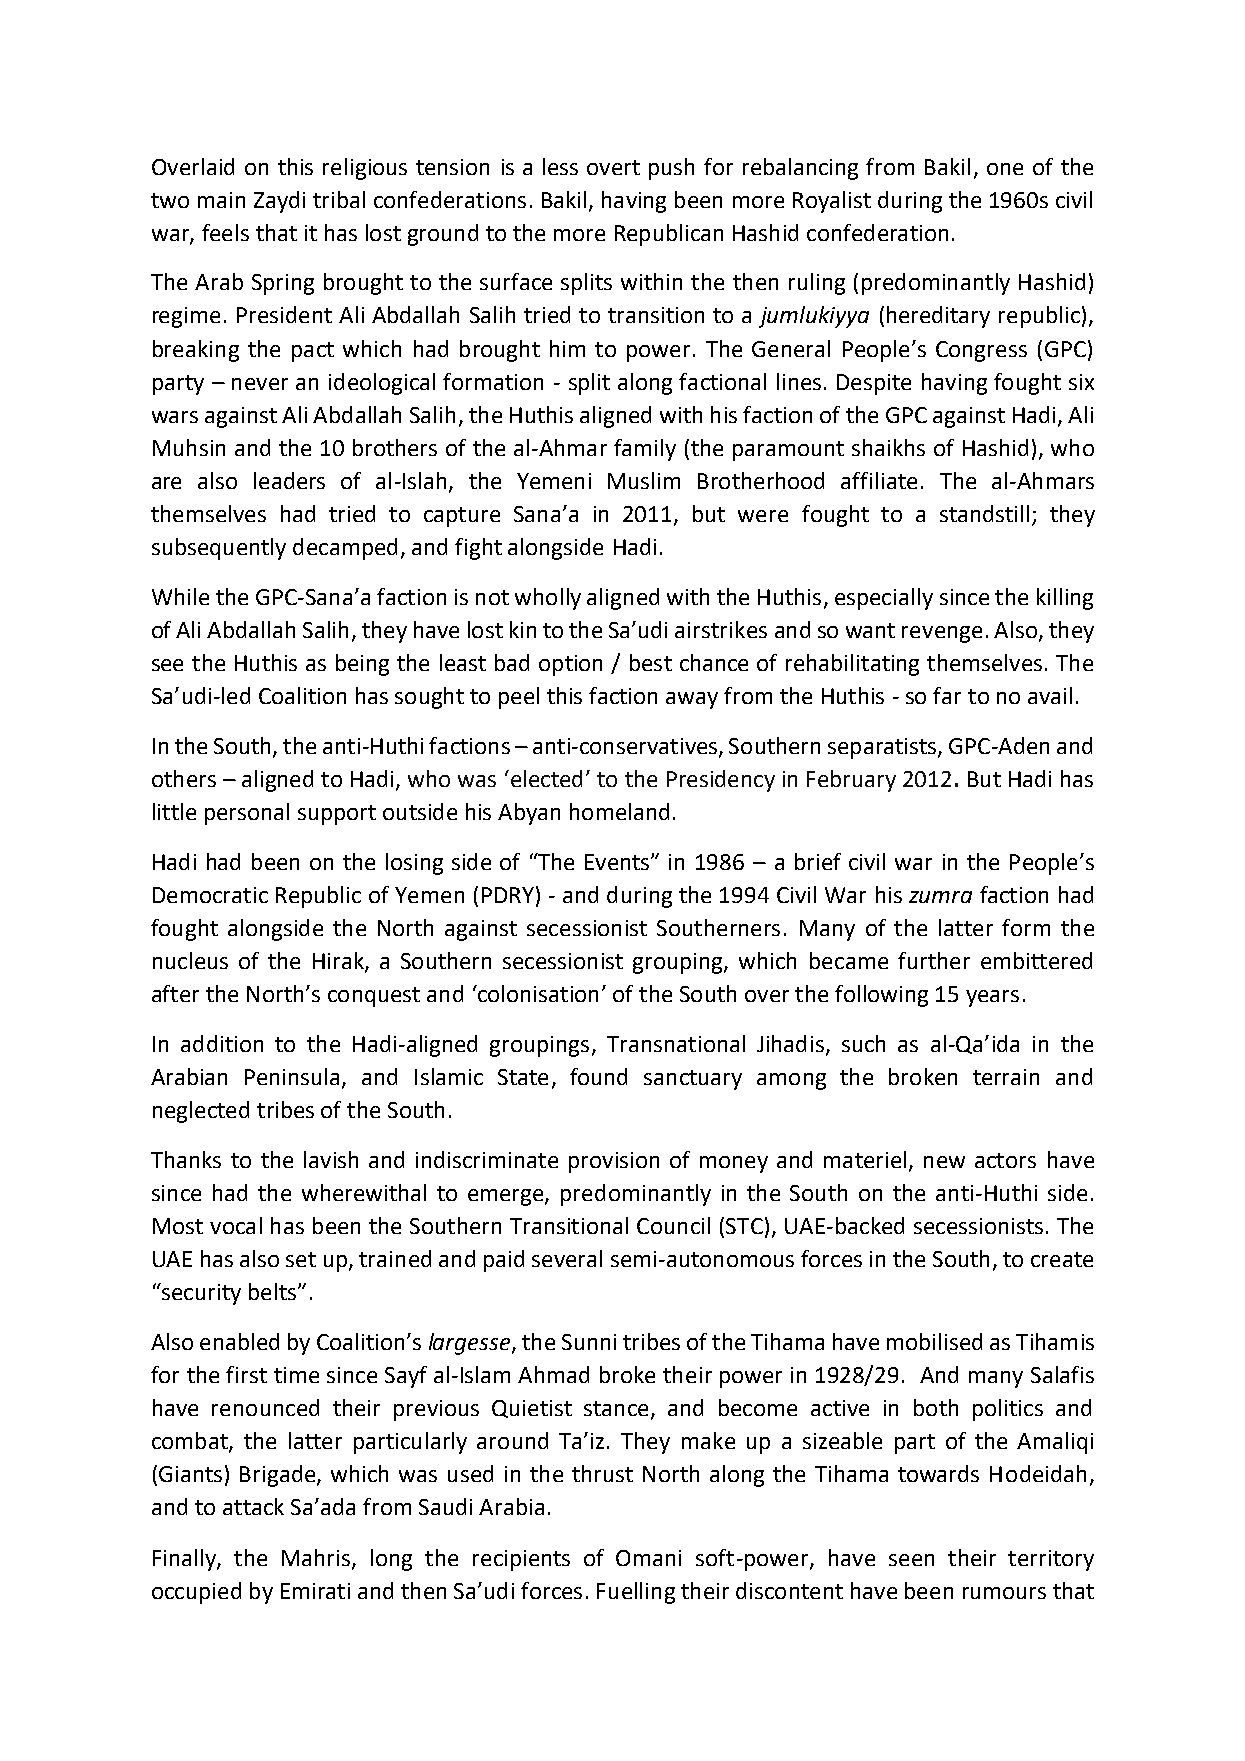 This screenshot has width=1245, height=1761. I want to click on attack, so click(253, 1506).
